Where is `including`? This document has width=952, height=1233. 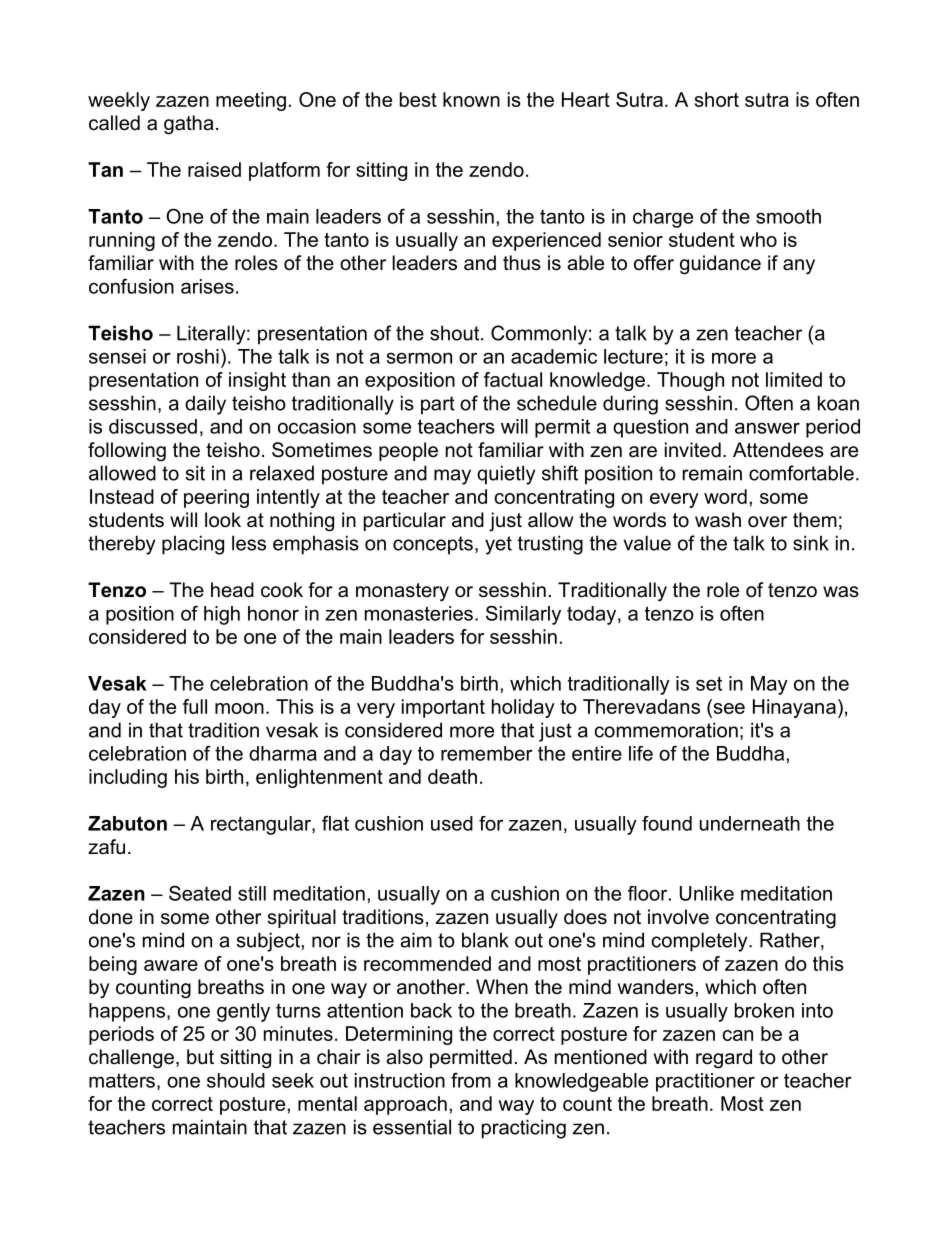 including is located at coordinates (128, 778).
